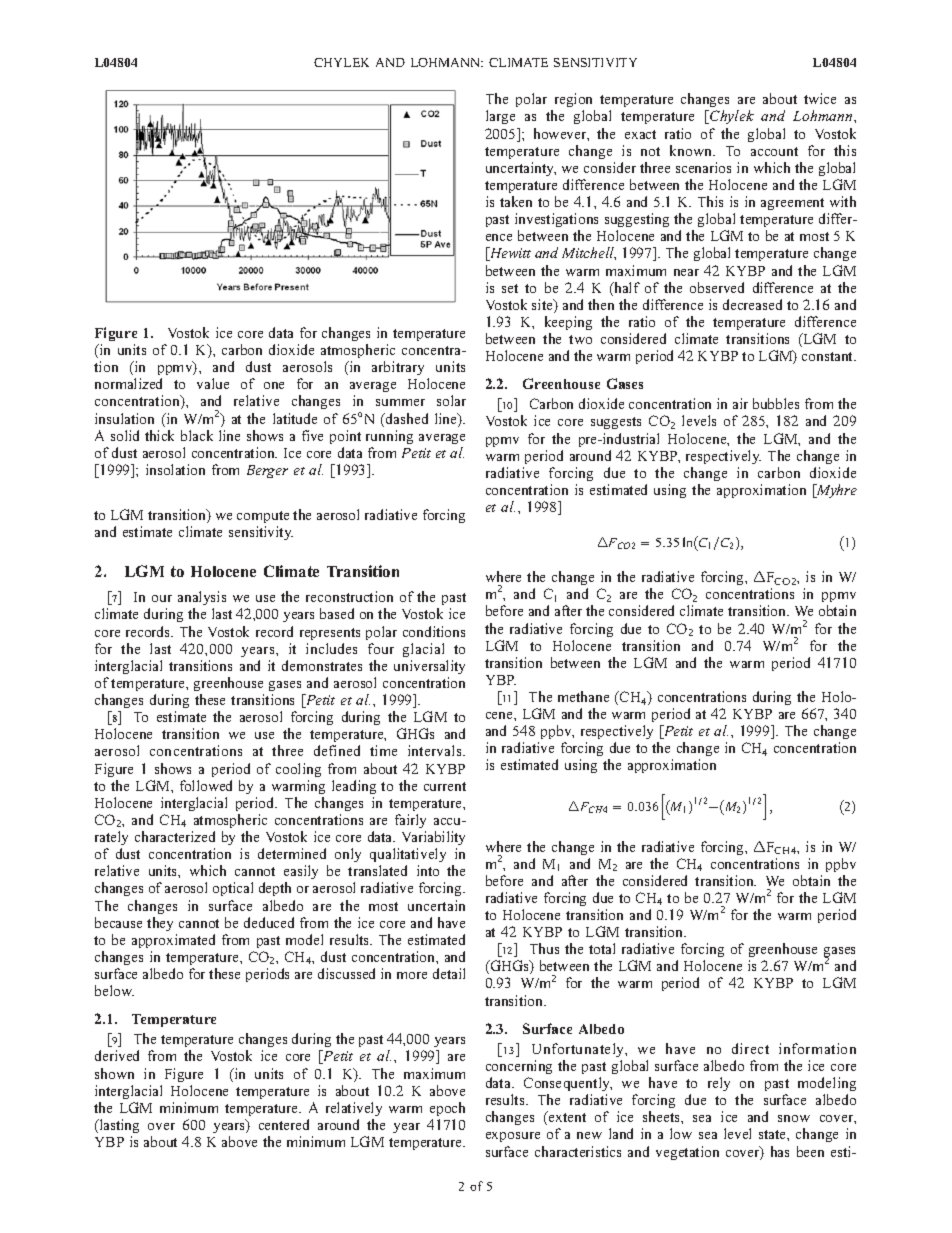 This screenshot has width=952, height=1233. I want to click on solar, so click(451, 400).
